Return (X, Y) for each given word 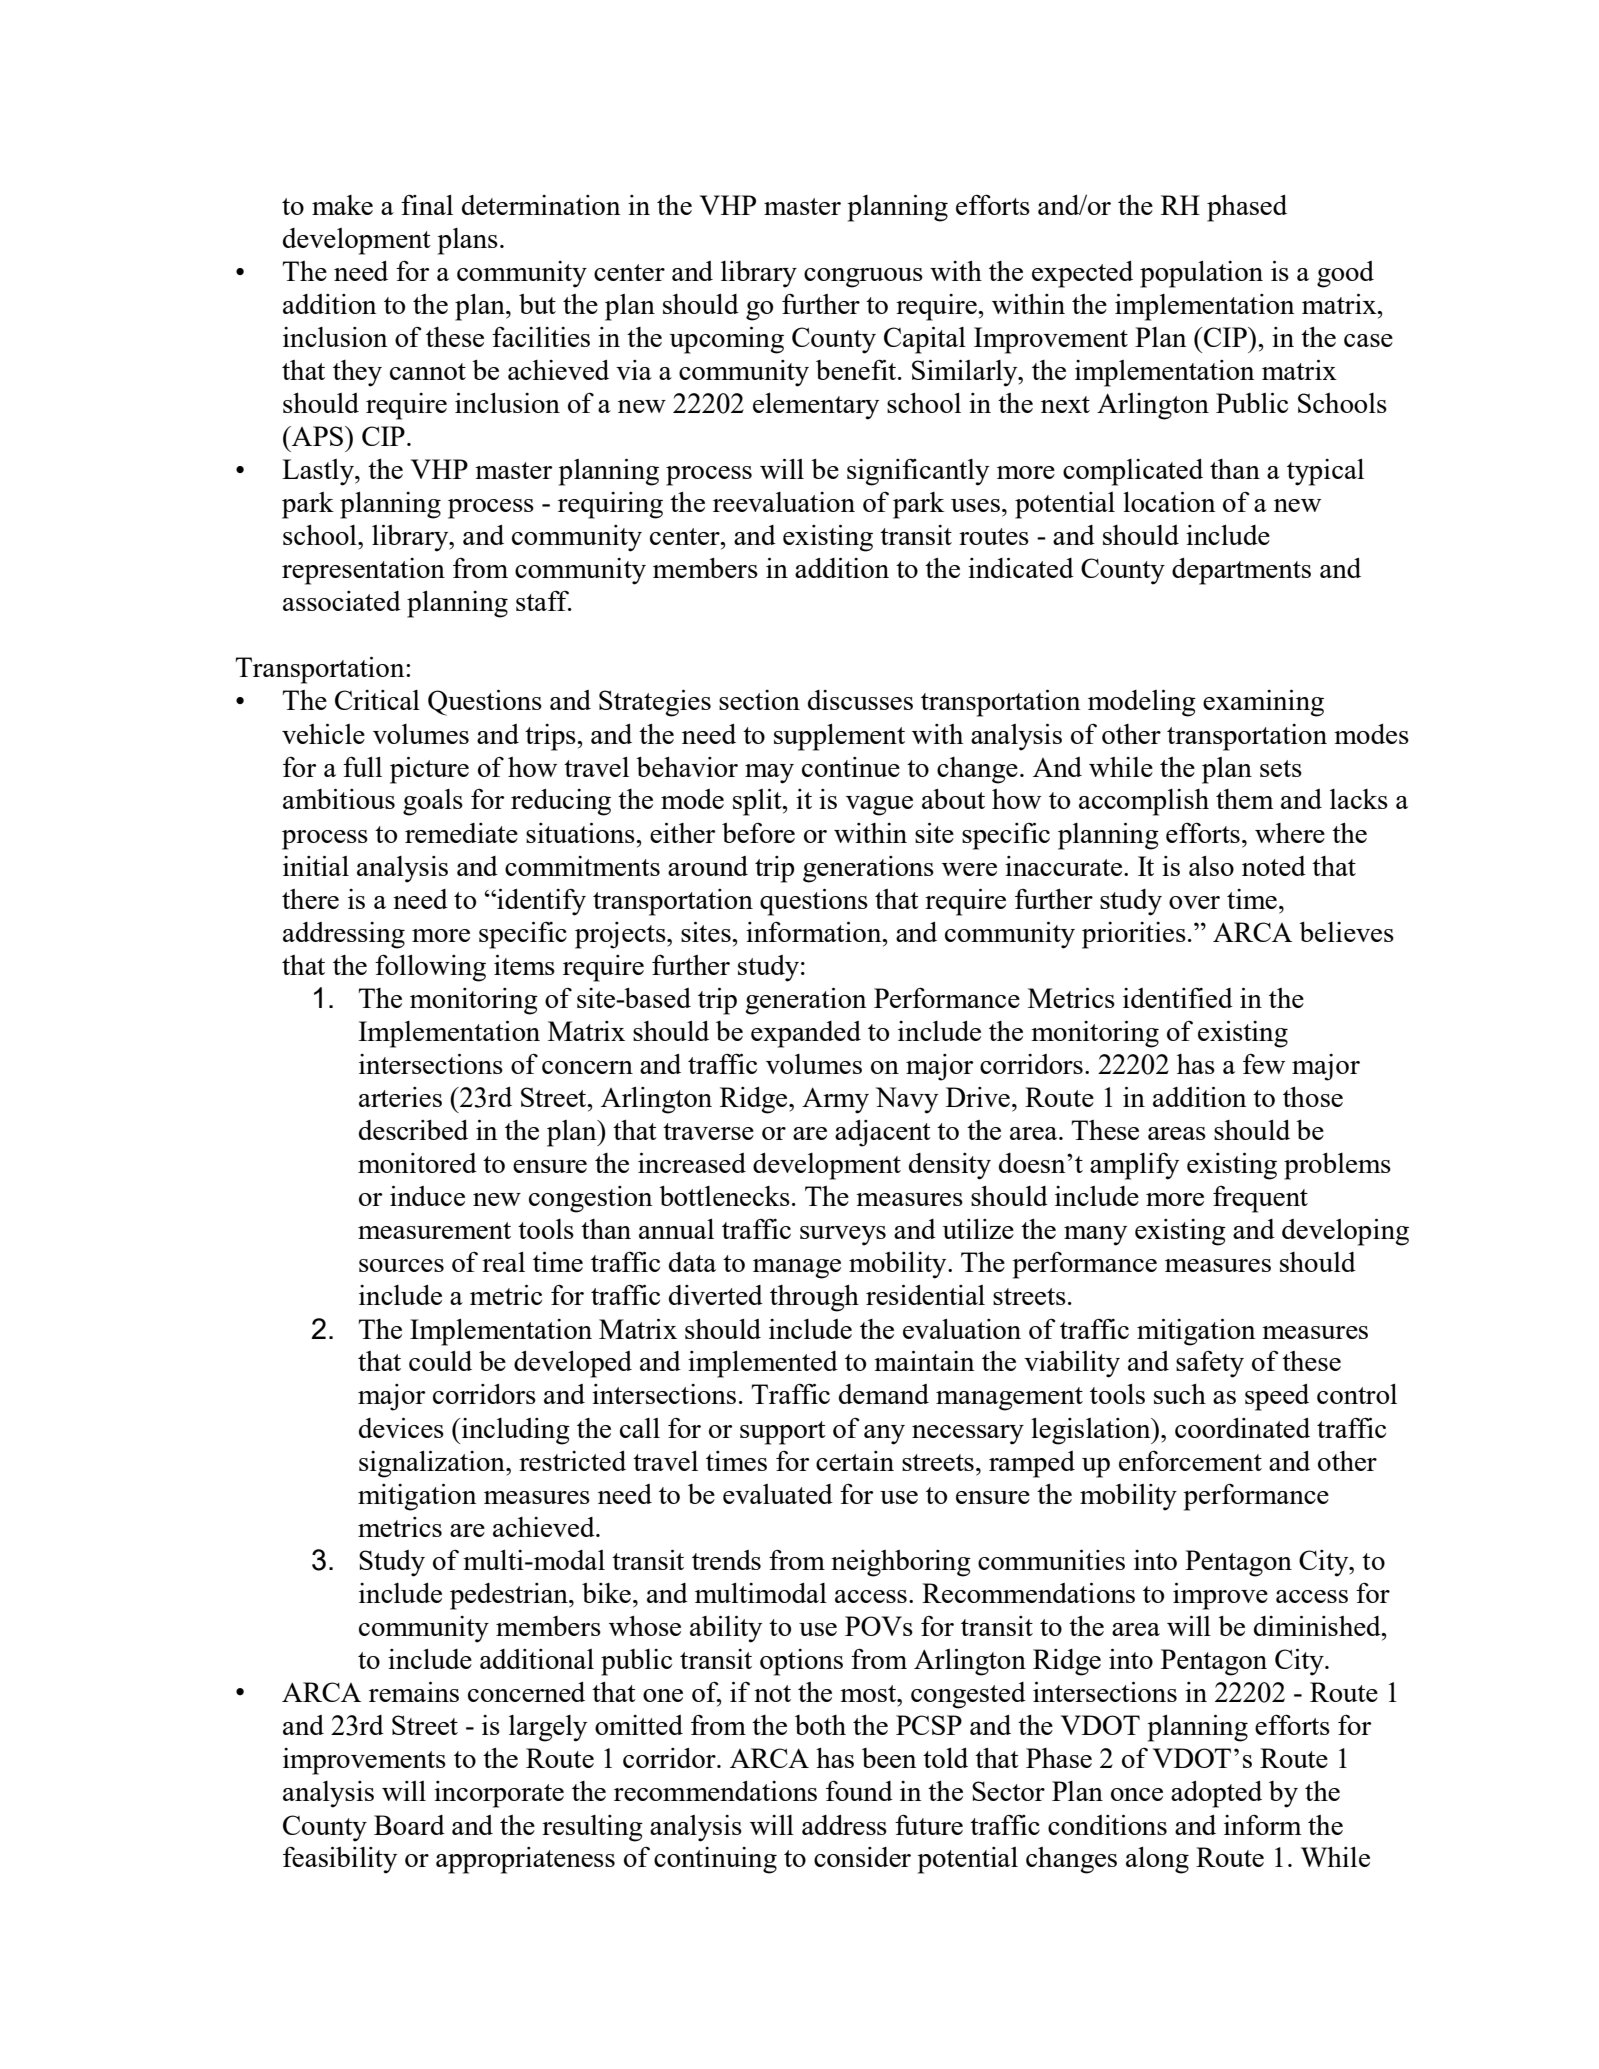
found (859, 1791)
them (1245, 799)
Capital (925, 340)
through (814, 1298)
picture (429, 770)
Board (409, 1825)
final (427, 204)
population (1201, 274)
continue (851, 767)
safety (1210, 1364)
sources (401, 1265)
